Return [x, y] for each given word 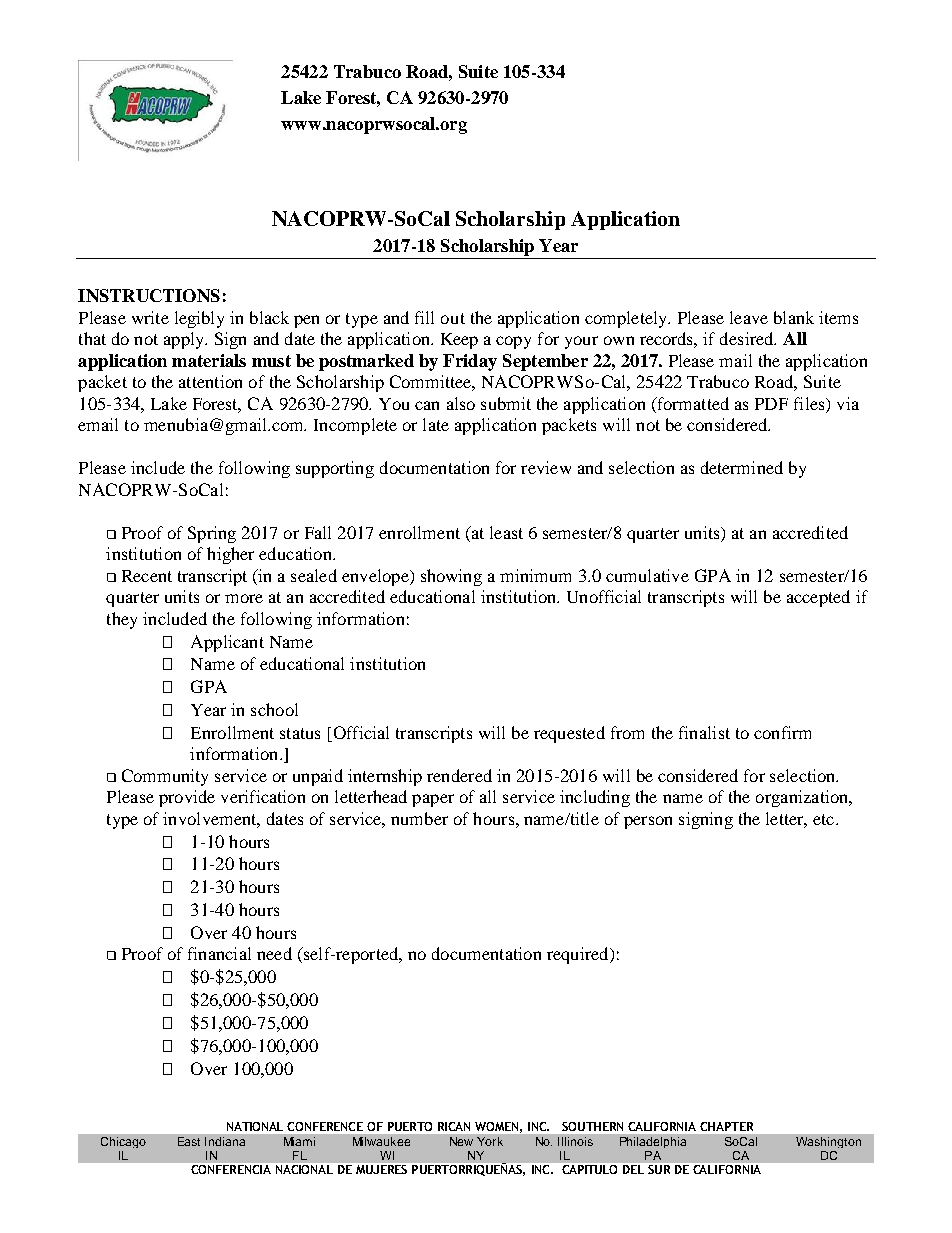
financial [219, 953]
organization [803, 798]
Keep [459, 341]
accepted [818, 598]
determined [742, 467]
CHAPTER [726, 1126]
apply [185, 340]
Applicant [227, 643]
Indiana [225, 1141]
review [546, 467]
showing [451, 577]
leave [749, 317]
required [579, 955]
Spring [212, 534]
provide [187, 798]
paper [433, 800]
